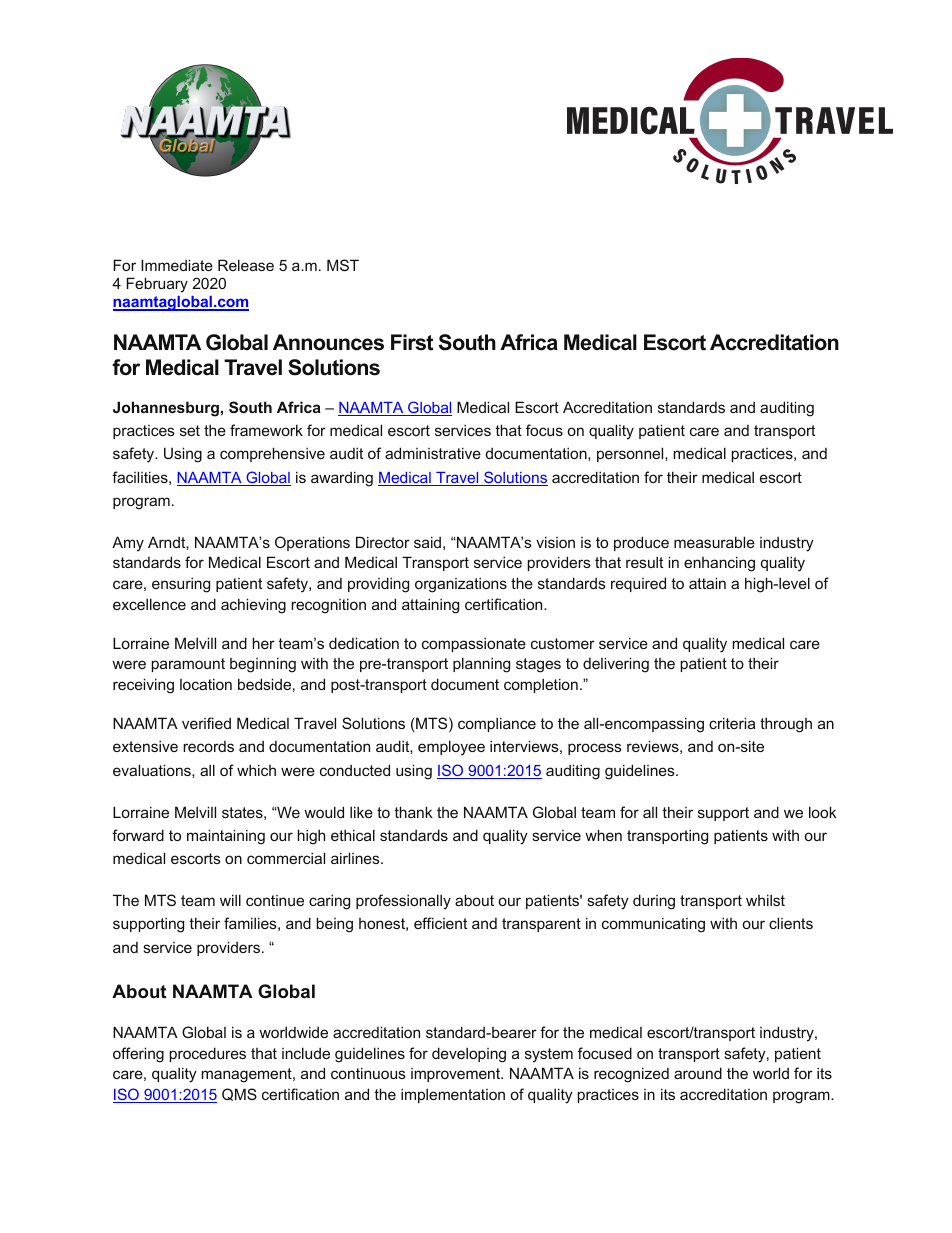 The image size is (952, 1233). Describe the element at coordinates (206, 684) in the screenshot. I see `location` at that location.
